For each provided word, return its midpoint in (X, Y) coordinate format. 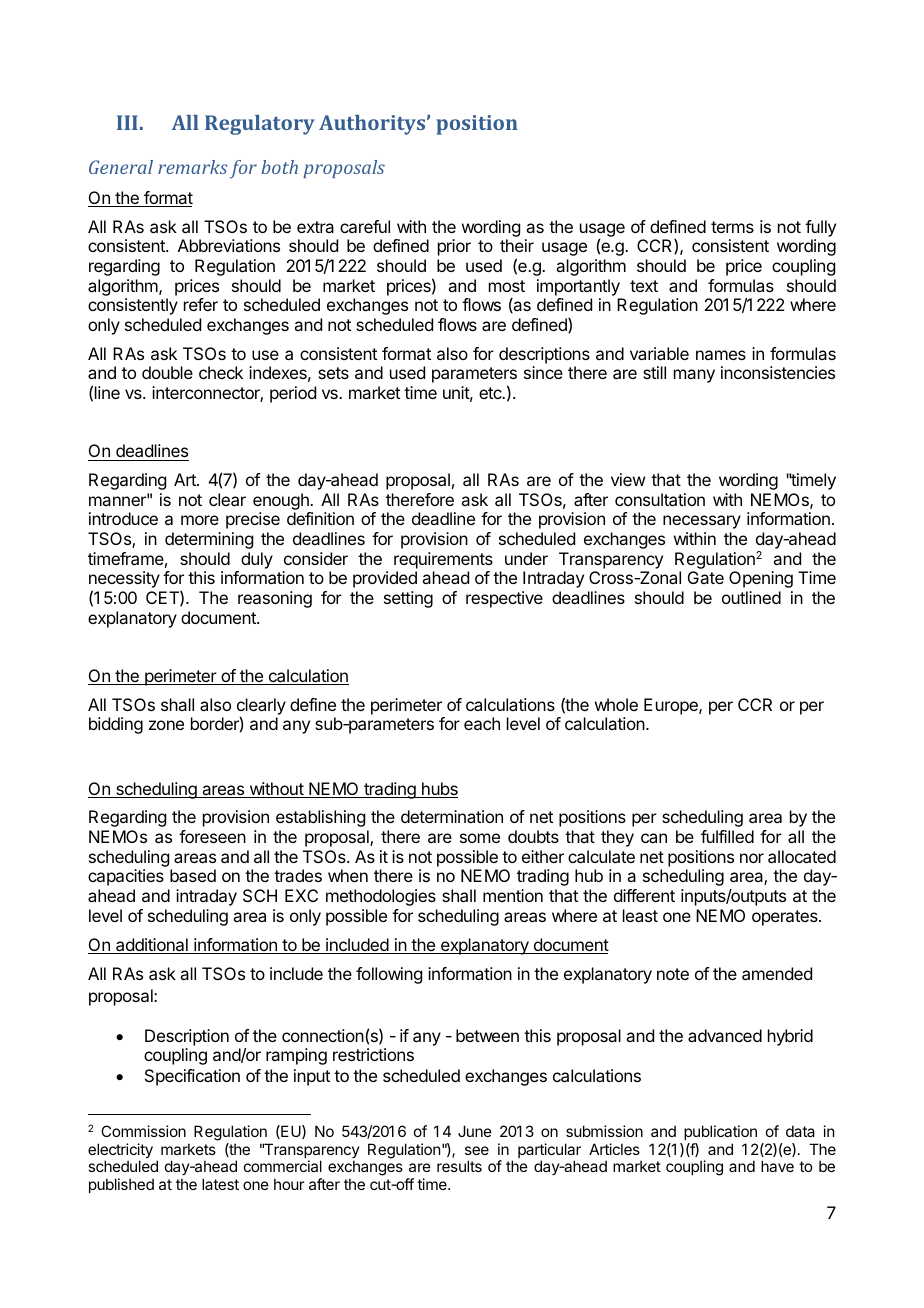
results (459, 1166)
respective (504, 599)
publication (720, 1132)
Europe (672, 706)
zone (166, 725)
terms (732, 227)
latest (220, 1184)
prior (454, 247)
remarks (193, 167)
